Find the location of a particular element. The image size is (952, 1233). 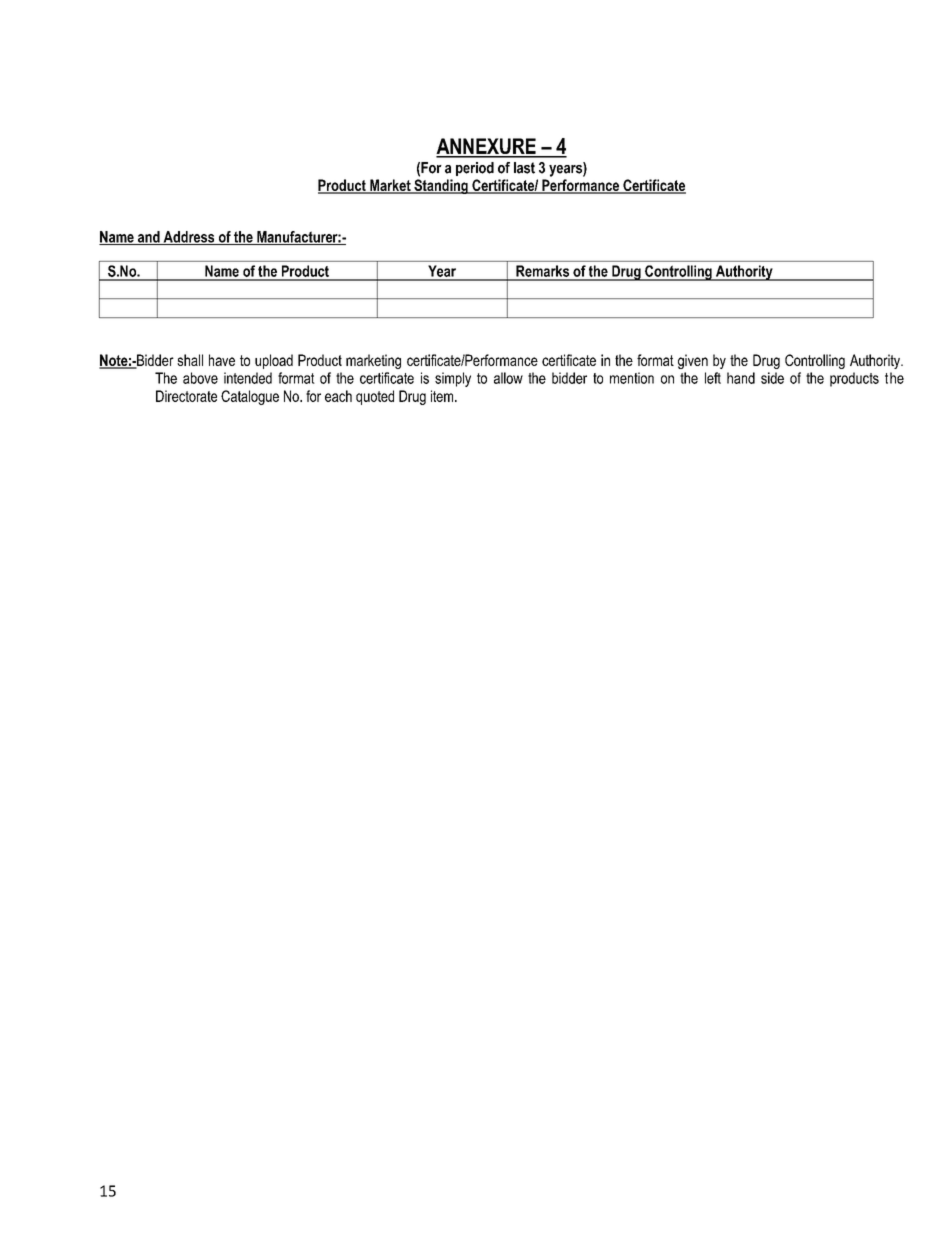

allow is located at coordinates (508, 378).
